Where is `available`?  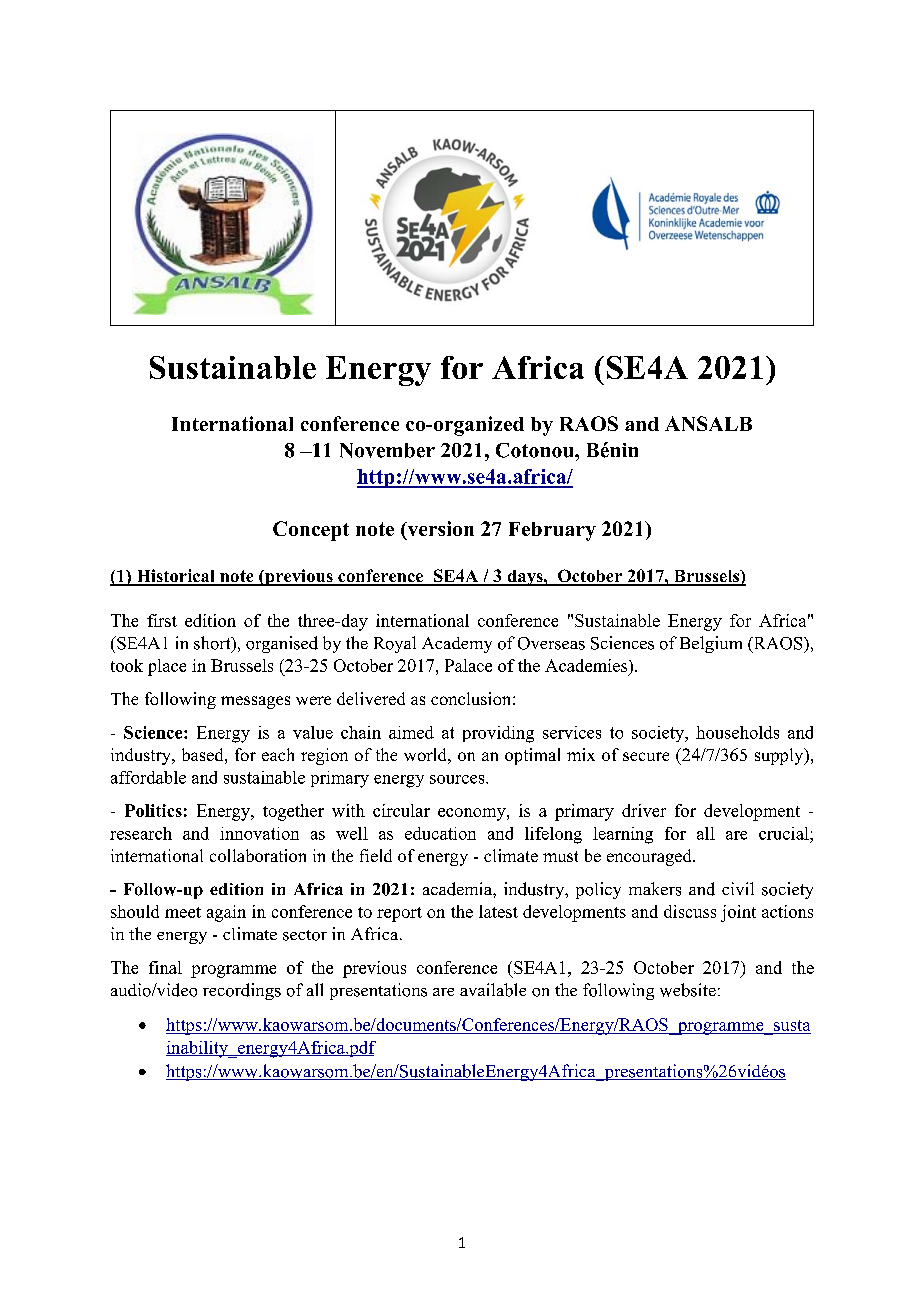 available is located at coordinates (493, 990).
